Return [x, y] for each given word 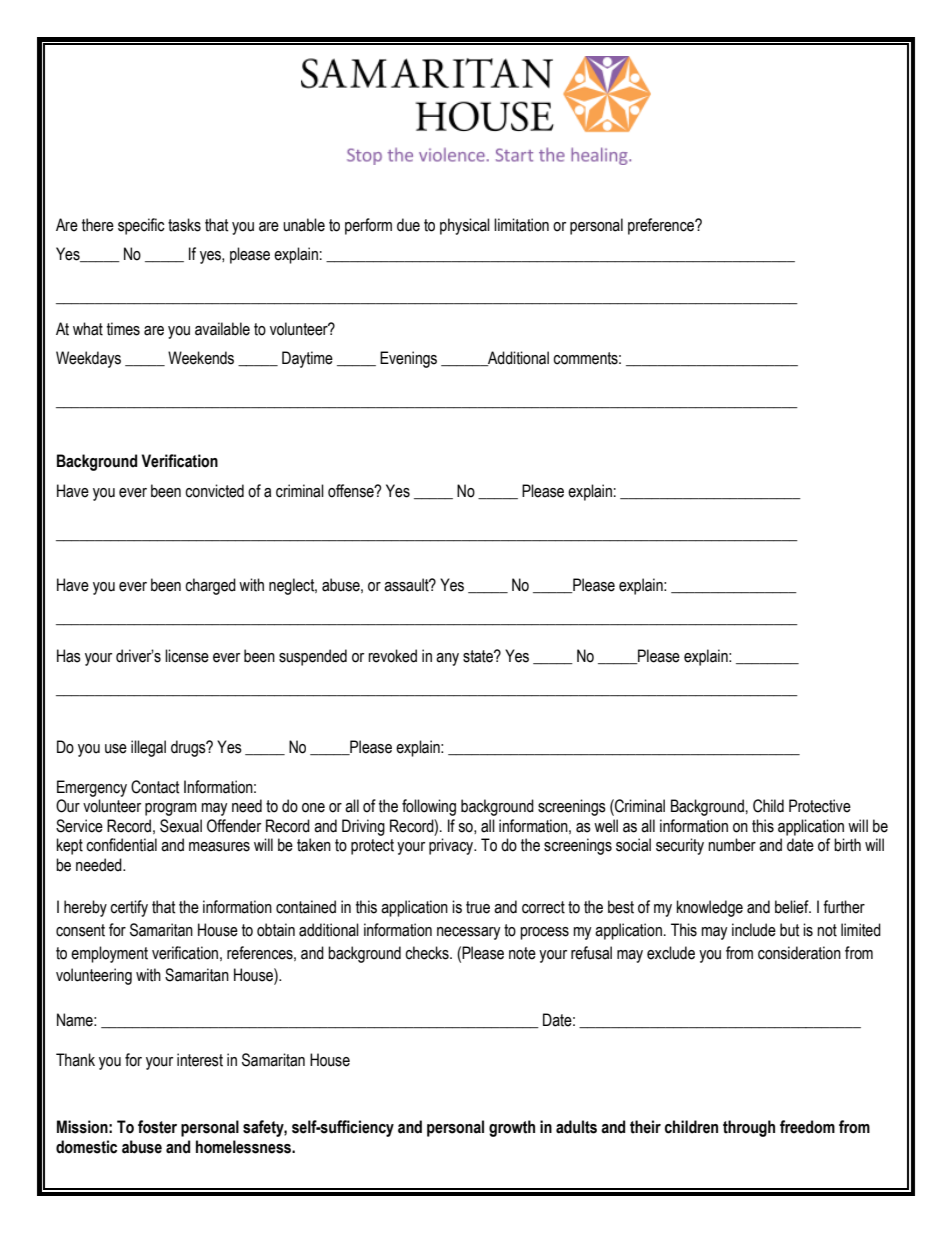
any [447, 659]
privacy [452, 846]
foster [157, 1127]
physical [465, 226]
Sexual [181, 826]
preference [662, 226]
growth [512, 1128]
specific [141, 226]
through [749, 1128]
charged [210, 586]
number [732, 845]
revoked [392, 656]
